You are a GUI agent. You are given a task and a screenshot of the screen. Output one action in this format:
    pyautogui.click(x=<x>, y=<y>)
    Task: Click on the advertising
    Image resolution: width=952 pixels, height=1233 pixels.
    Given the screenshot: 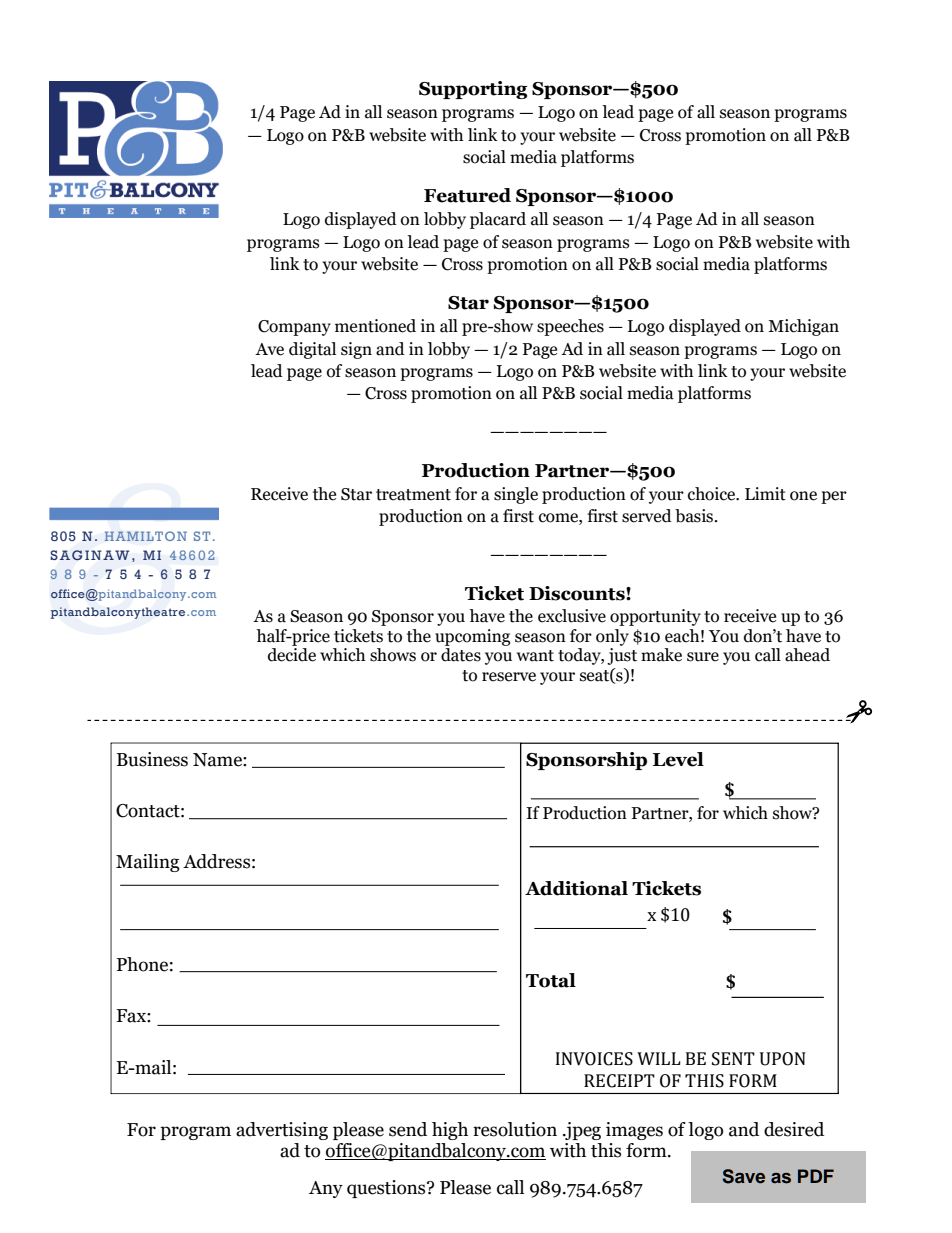 What is the action you would take?
    pyautogui.click(x=282, y=1131)
